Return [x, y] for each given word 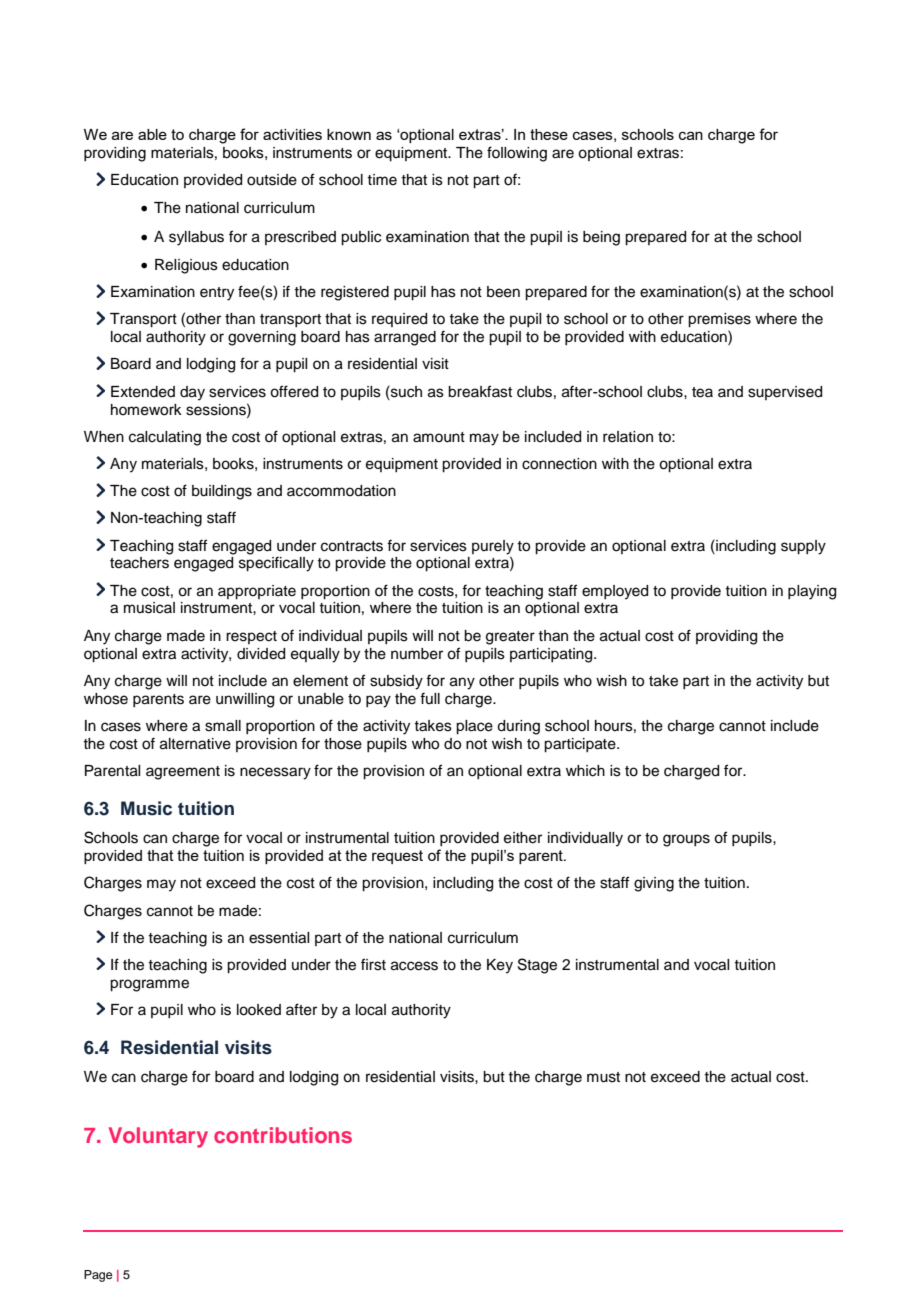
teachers [139, 563]
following [517, 154]
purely [493, 547]
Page [98, 1276]
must [603, 1077]
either [523, 838]
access [414, 966]
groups [686, 840]
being [601, 238]
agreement [183, 773]
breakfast [480, 391]
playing [812, 592]
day [192, 393]
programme [149, 985]
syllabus [196, 238]
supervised [785, 393]
